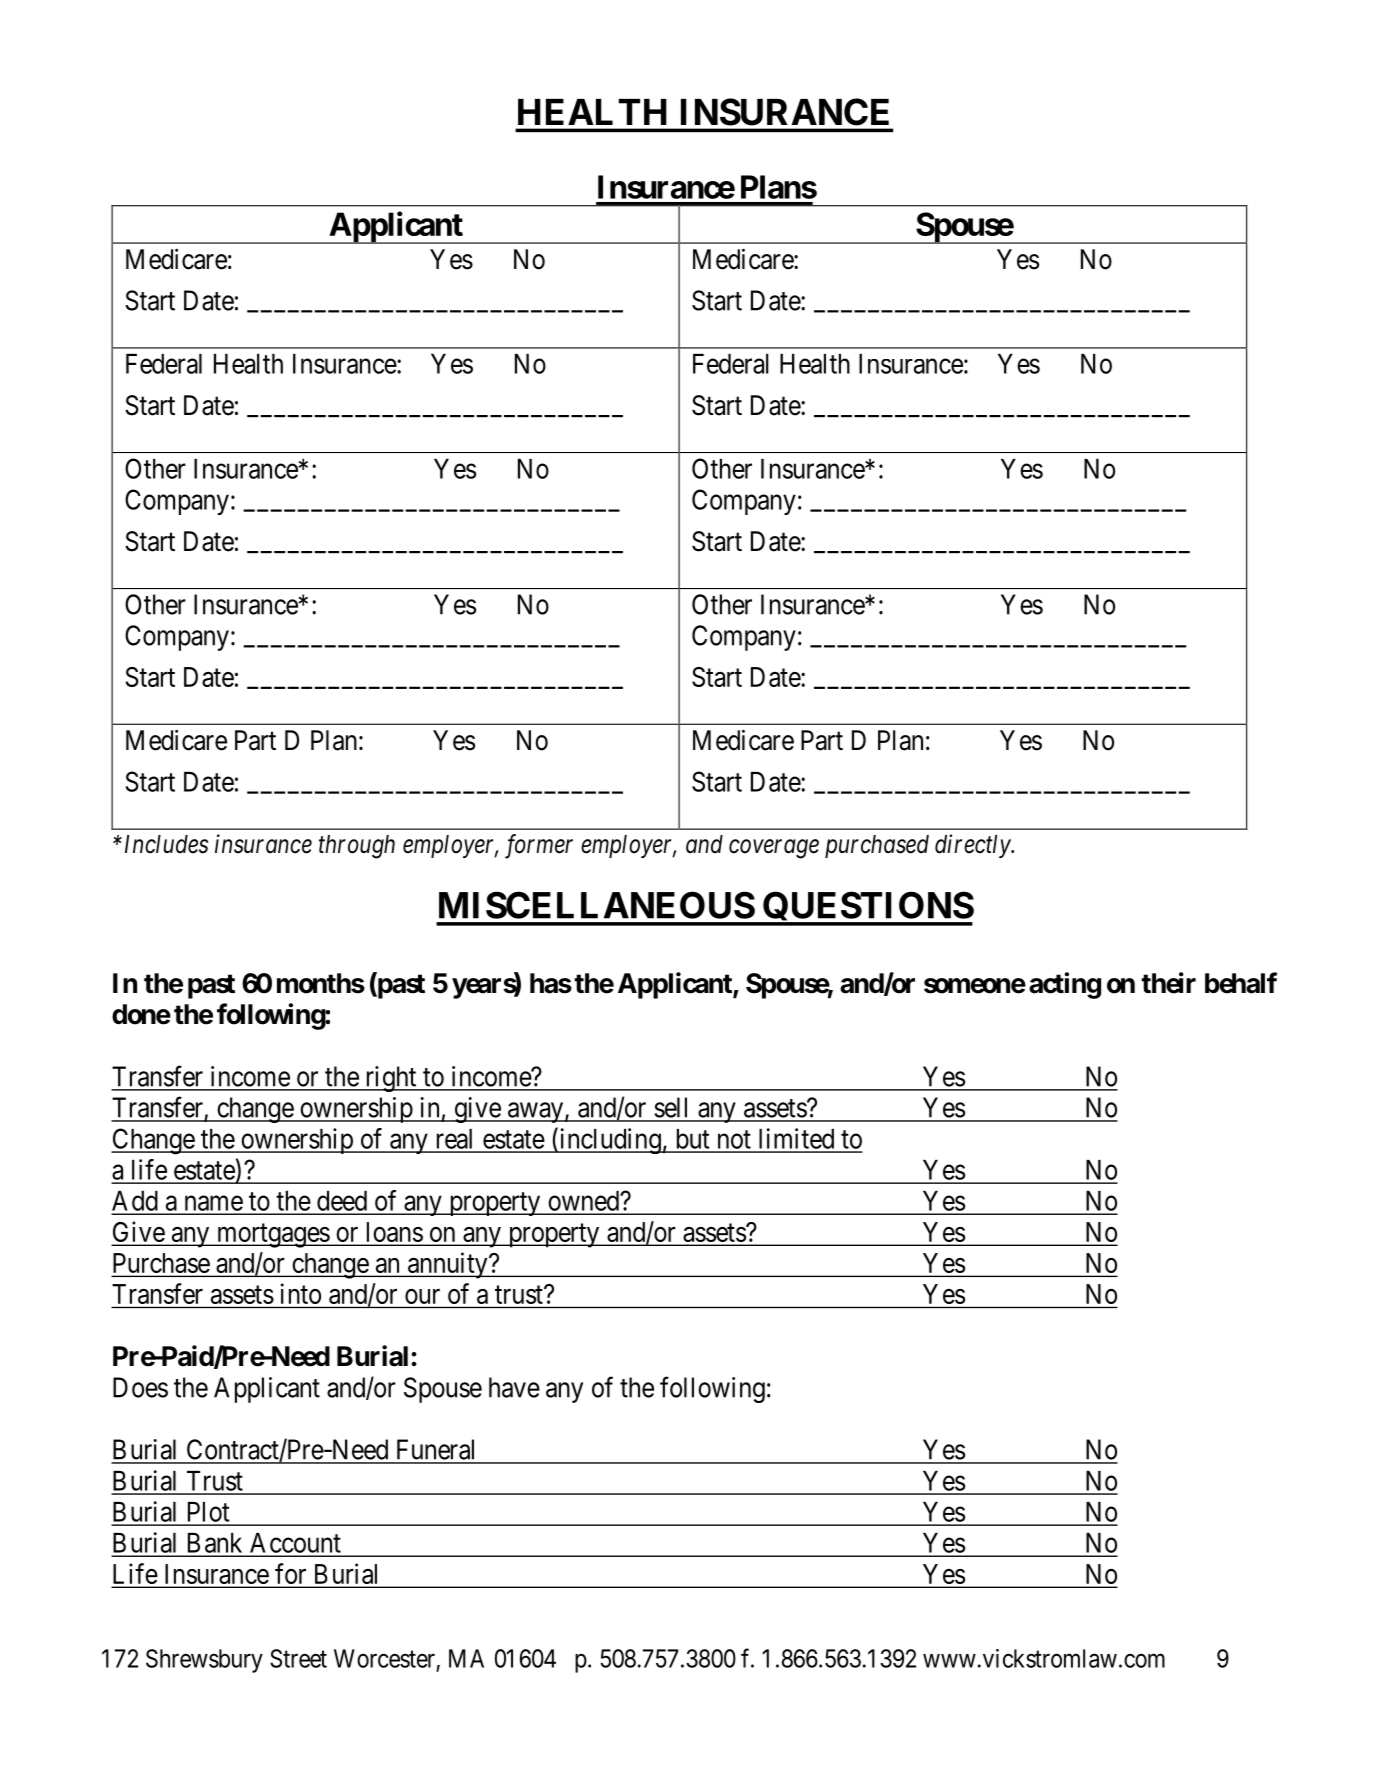 The height and width of the screenshot is (1784, 1378). I want to click on through, so click(357, 847).
